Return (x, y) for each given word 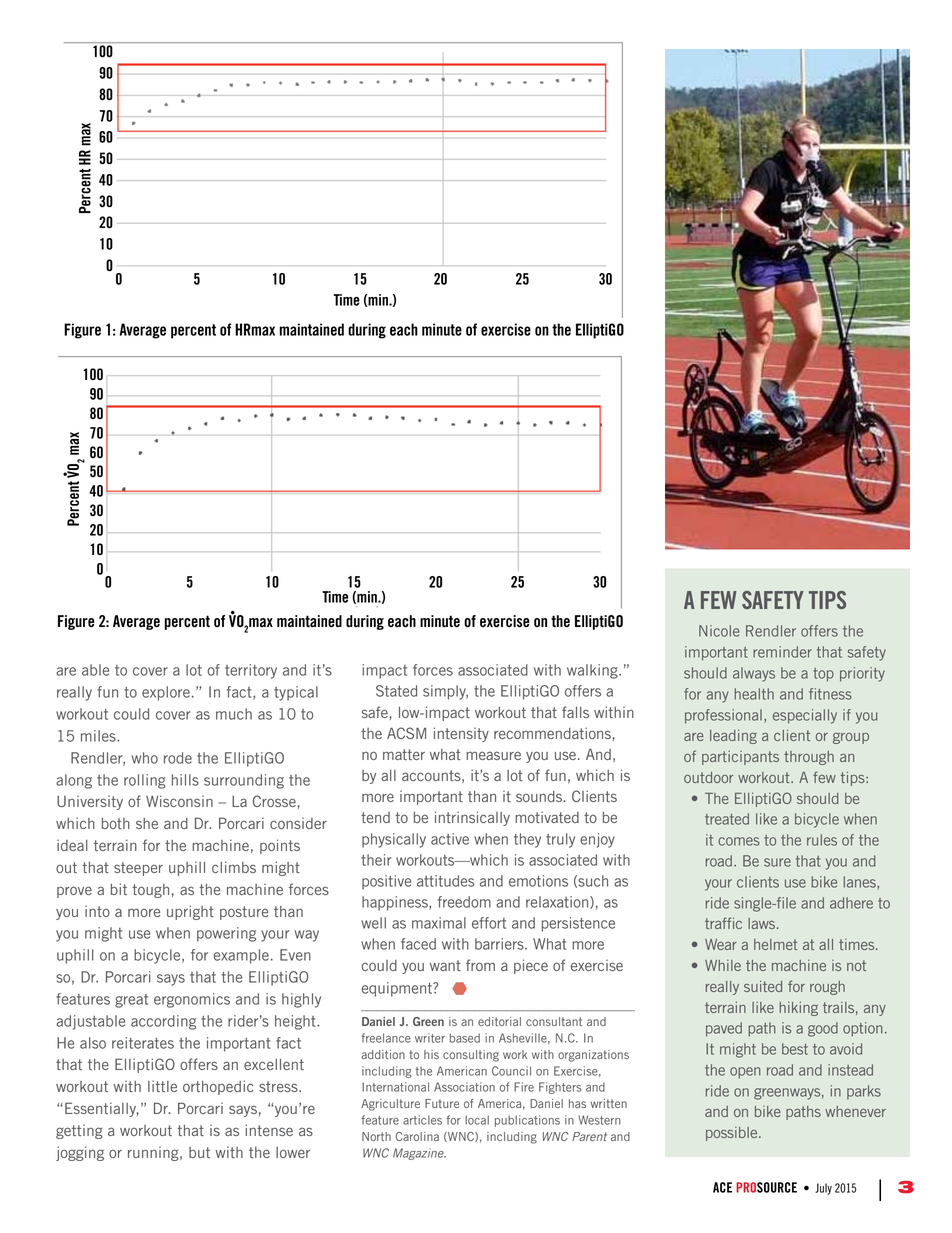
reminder (782, 652)
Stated (396, 691)
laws (763, 923)
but (199, 1152)
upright (190, 912)
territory (251, 671)
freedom (464, 902)
